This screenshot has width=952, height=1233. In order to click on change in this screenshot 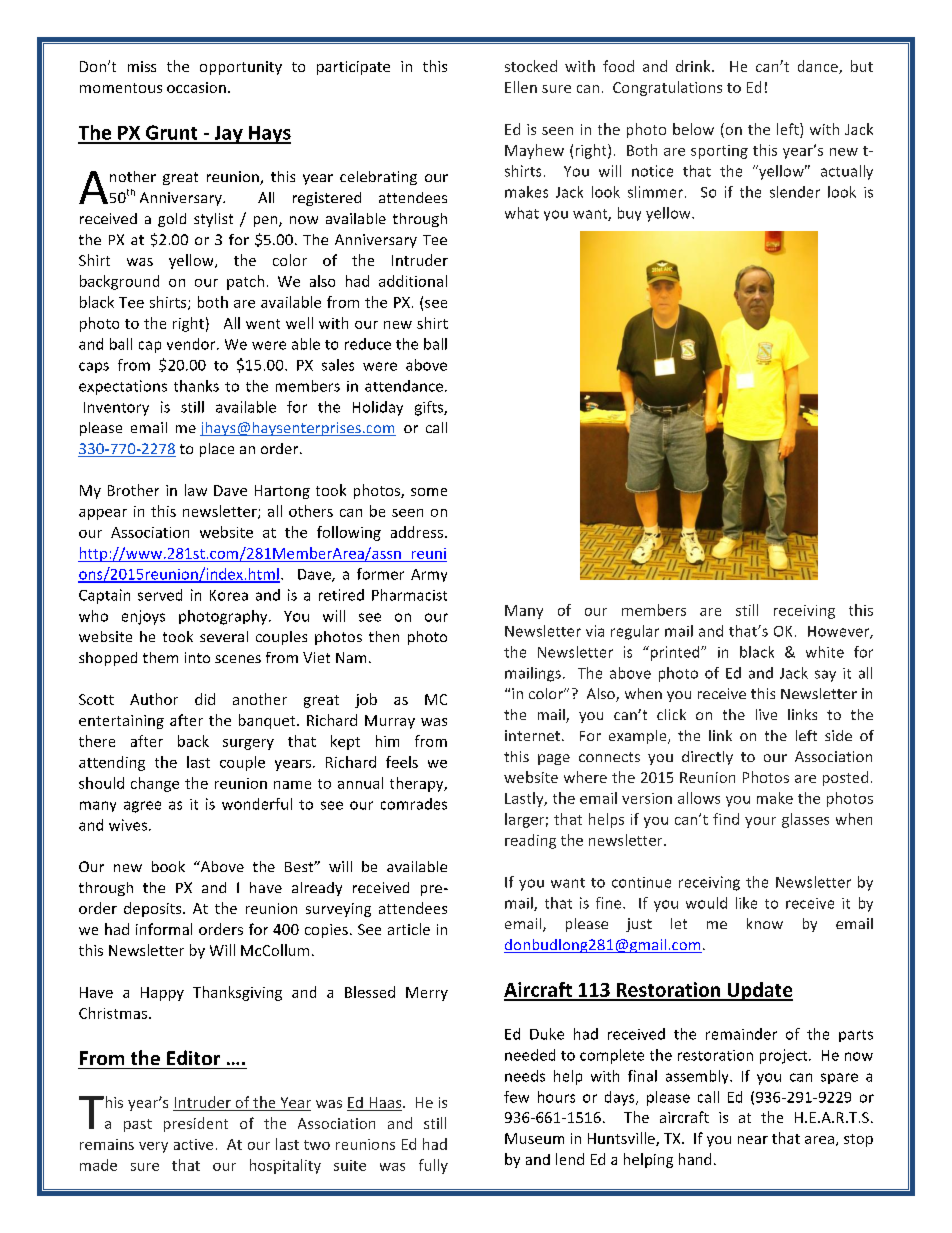, I will do `click(155, 784)`.
